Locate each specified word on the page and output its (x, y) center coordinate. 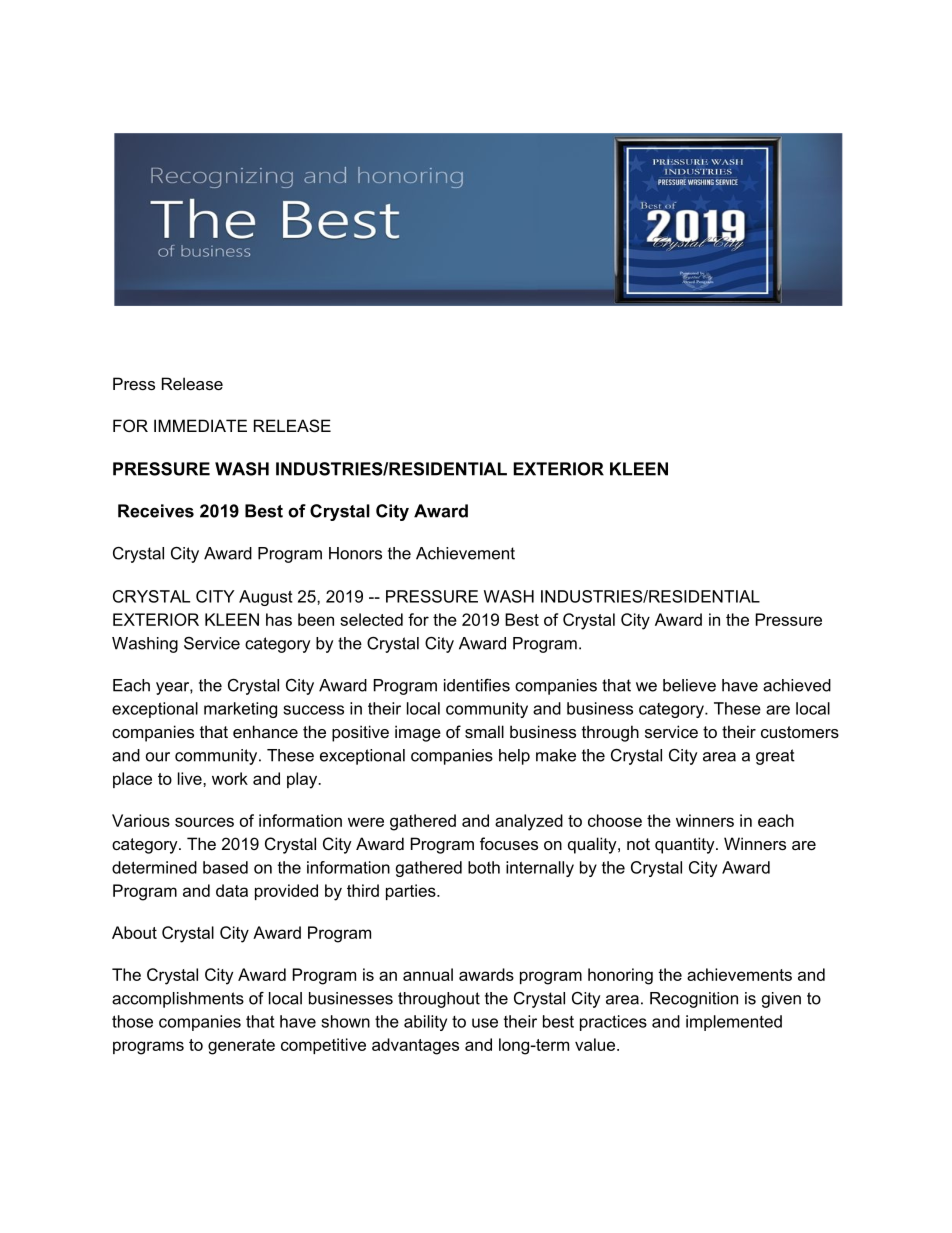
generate (241, 1047)
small (484, 731)
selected (371, 619)
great (775, 757)
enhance (265, 731)
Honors (355, 553)
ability (425, 1023)
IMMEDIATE (200, 425)
